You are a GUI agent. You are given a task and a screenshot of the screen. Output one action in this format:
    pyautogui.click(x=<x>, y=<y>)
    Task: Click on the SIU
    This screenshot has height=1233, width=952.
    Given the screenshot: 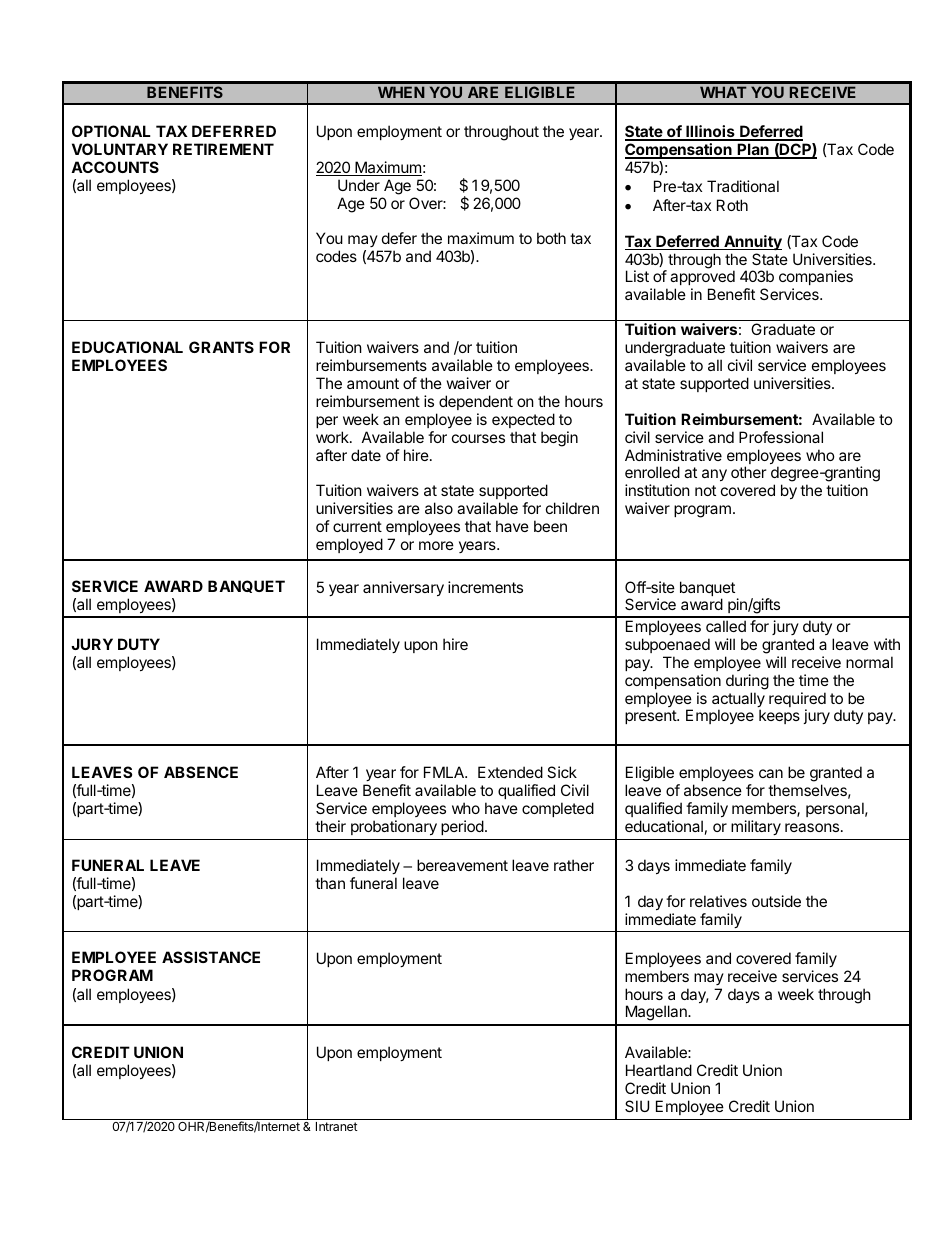 What is the action you would take?
    pyautogui.click(x=637, y=1106)
